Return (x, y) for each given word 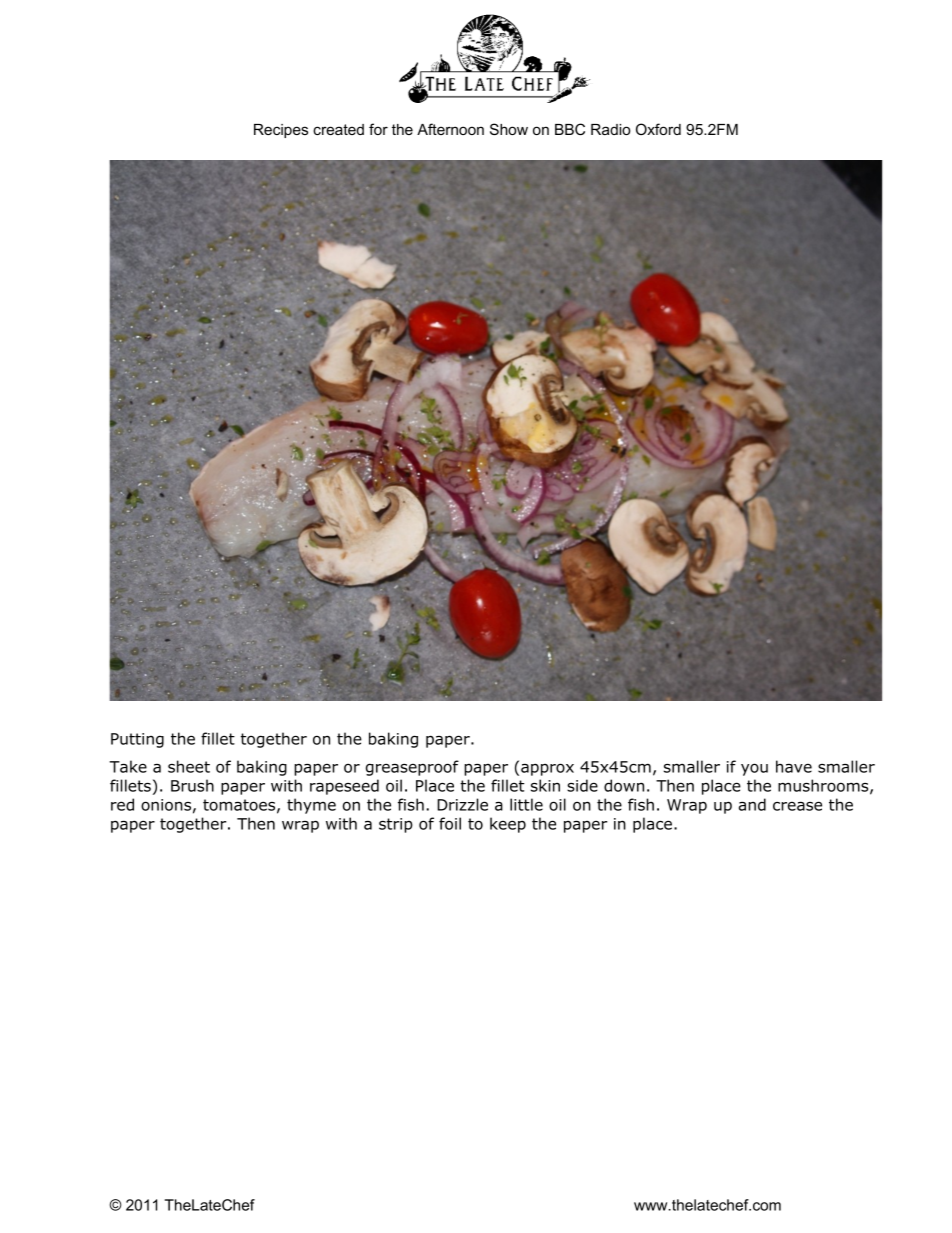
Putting (137, 740)
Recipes (281, 131)
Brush (192, 785)
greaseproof (412, 768)
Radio (610, 129)
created (338, 129)
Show (509, 129)
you (754, 769)
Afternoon (450, 129)
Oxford (658, 129)
